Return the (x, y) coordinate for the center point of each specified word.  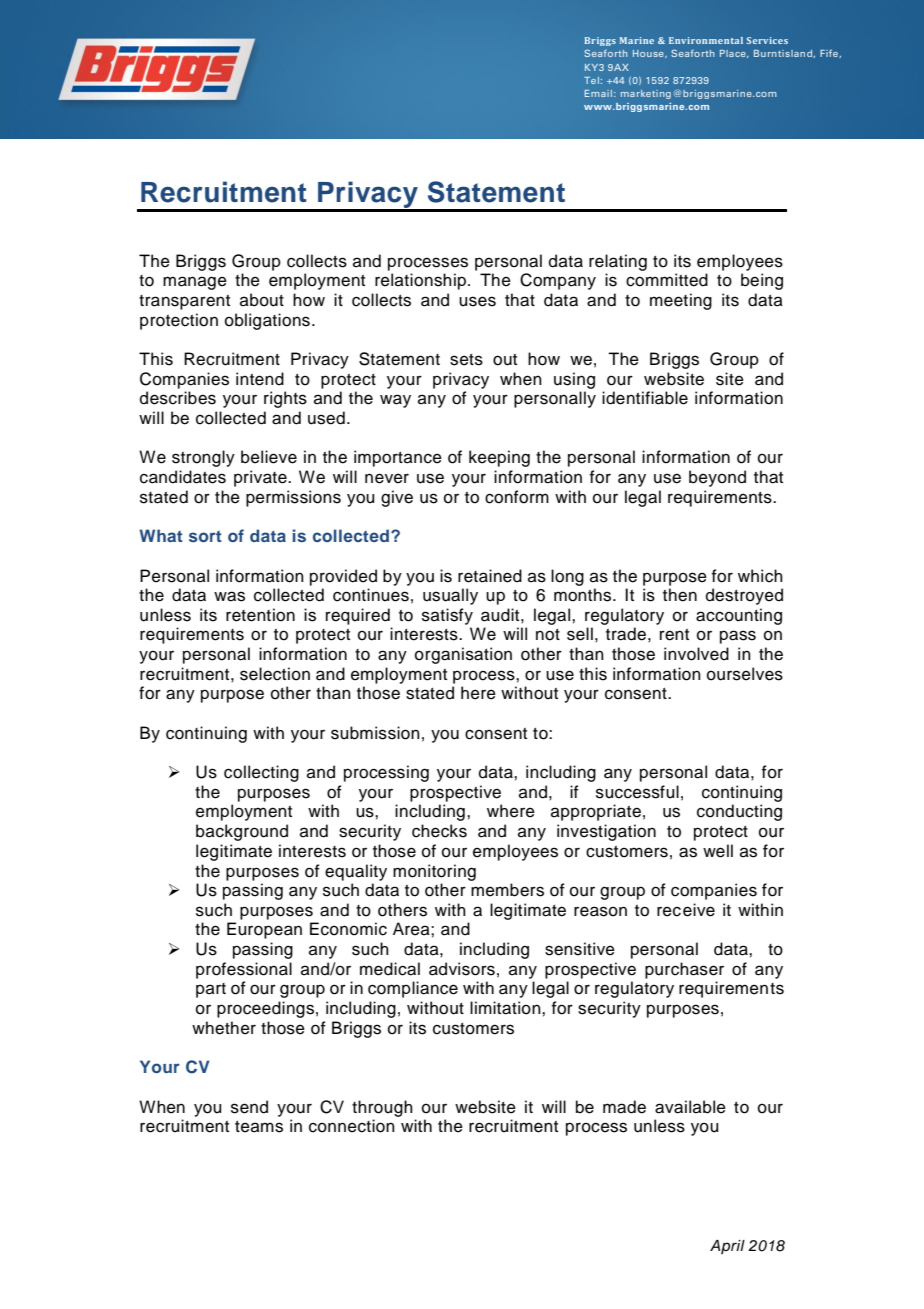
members (507, 890)
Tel (591, 80)
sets (466, 360)
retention (260, 615)
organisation (463, 655)
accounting (739, 616)
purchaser (684, 970)
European (264, 930)
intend (260, 379)
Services (767, 40)
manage (195, 283)
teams (259, 1127)
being (762, 281)
